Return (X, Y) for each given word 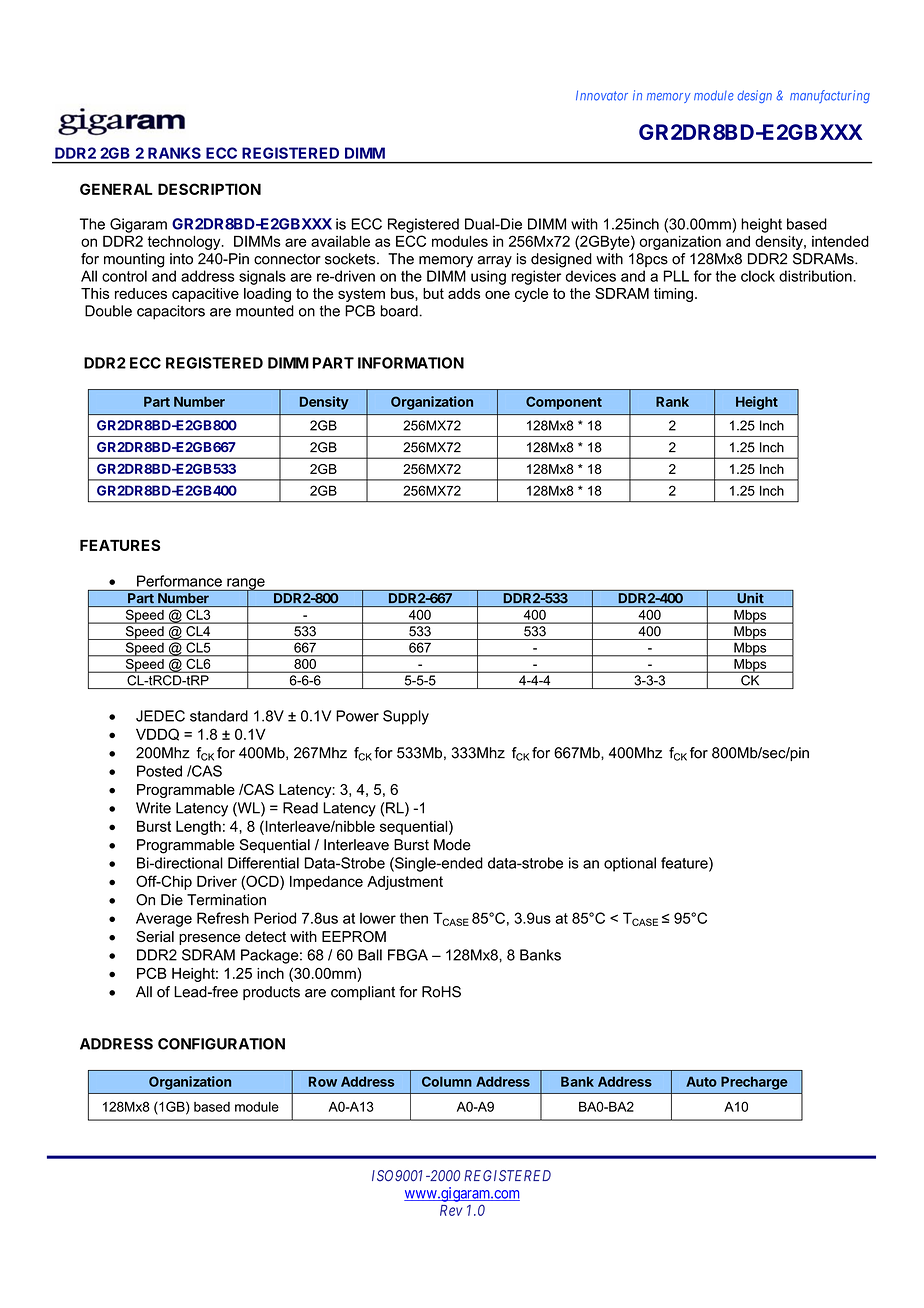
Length (198, 828)
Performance (179, 581)
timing (673, 295)
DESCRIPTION (209, 189)
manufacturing (830, 96)
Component (564, 403)
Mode (452, 845)
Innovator (602, 95)
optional (630, 864)
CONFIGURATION (221, 1044)
